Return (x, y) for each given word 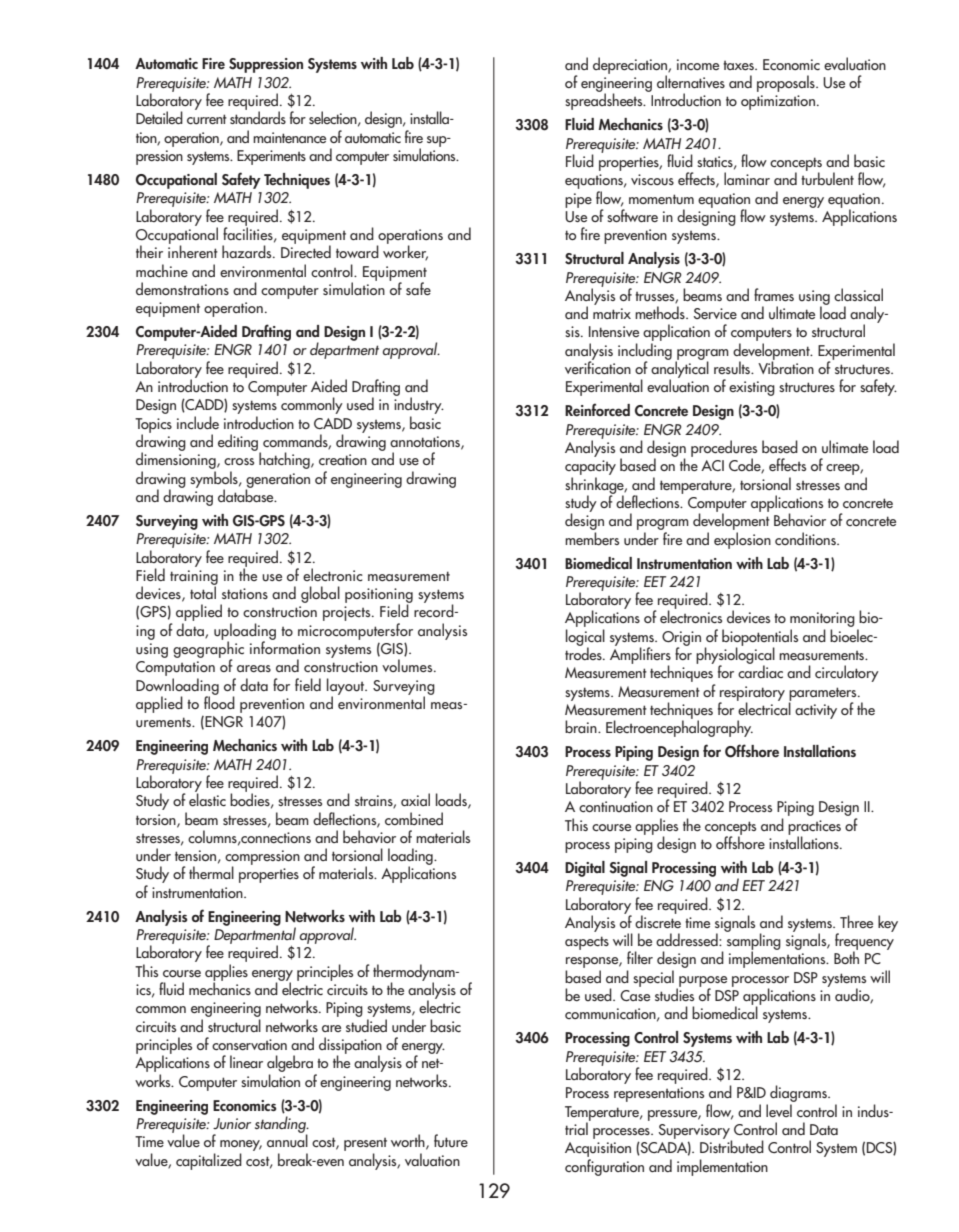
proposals (787, 83)
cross (239, 461)
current (207, 119)
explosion (742, 540)
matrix (612, 313)
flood (219, 701)
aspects (587, 943)
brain (582, 726)
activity (816, 711)
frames (774, 294)
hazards (248, 251)
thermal (211, 872)
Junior (232, 1124)
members (592, 538)
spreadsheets (605, 100)
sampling (753, 941)
